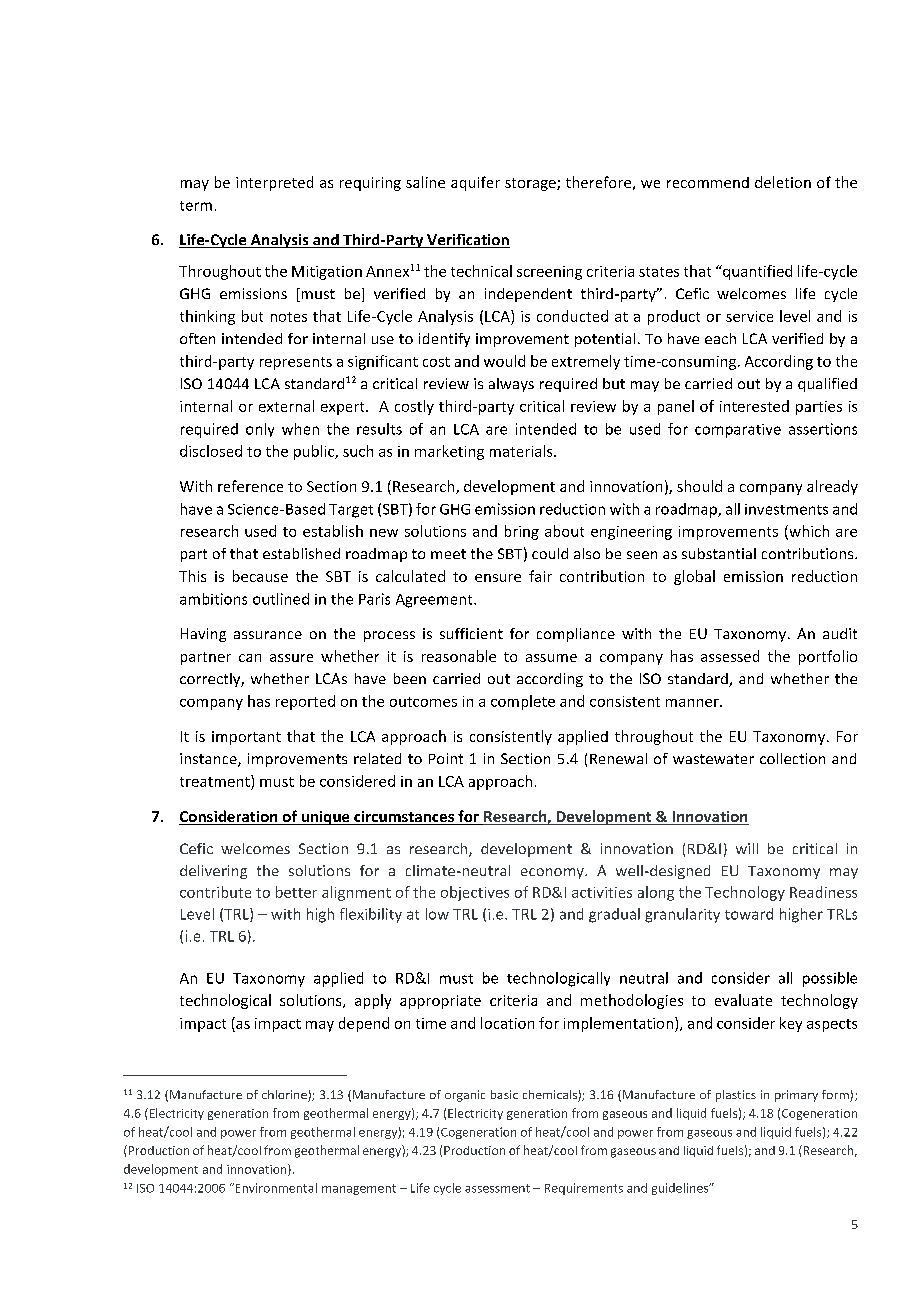  I want to click on interpreted, so click(274, 183).
